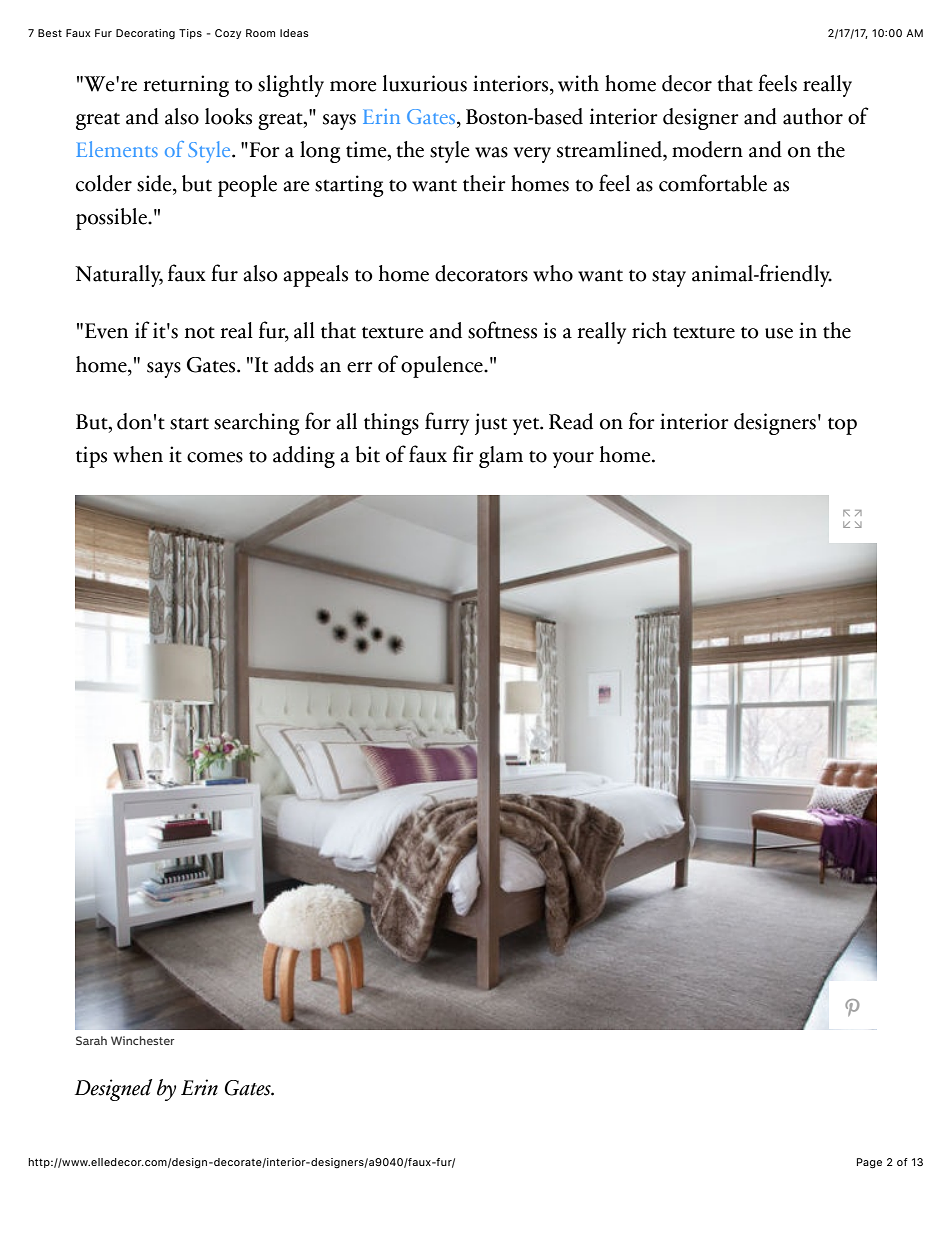  I want to click on author, so click(813, 116).
